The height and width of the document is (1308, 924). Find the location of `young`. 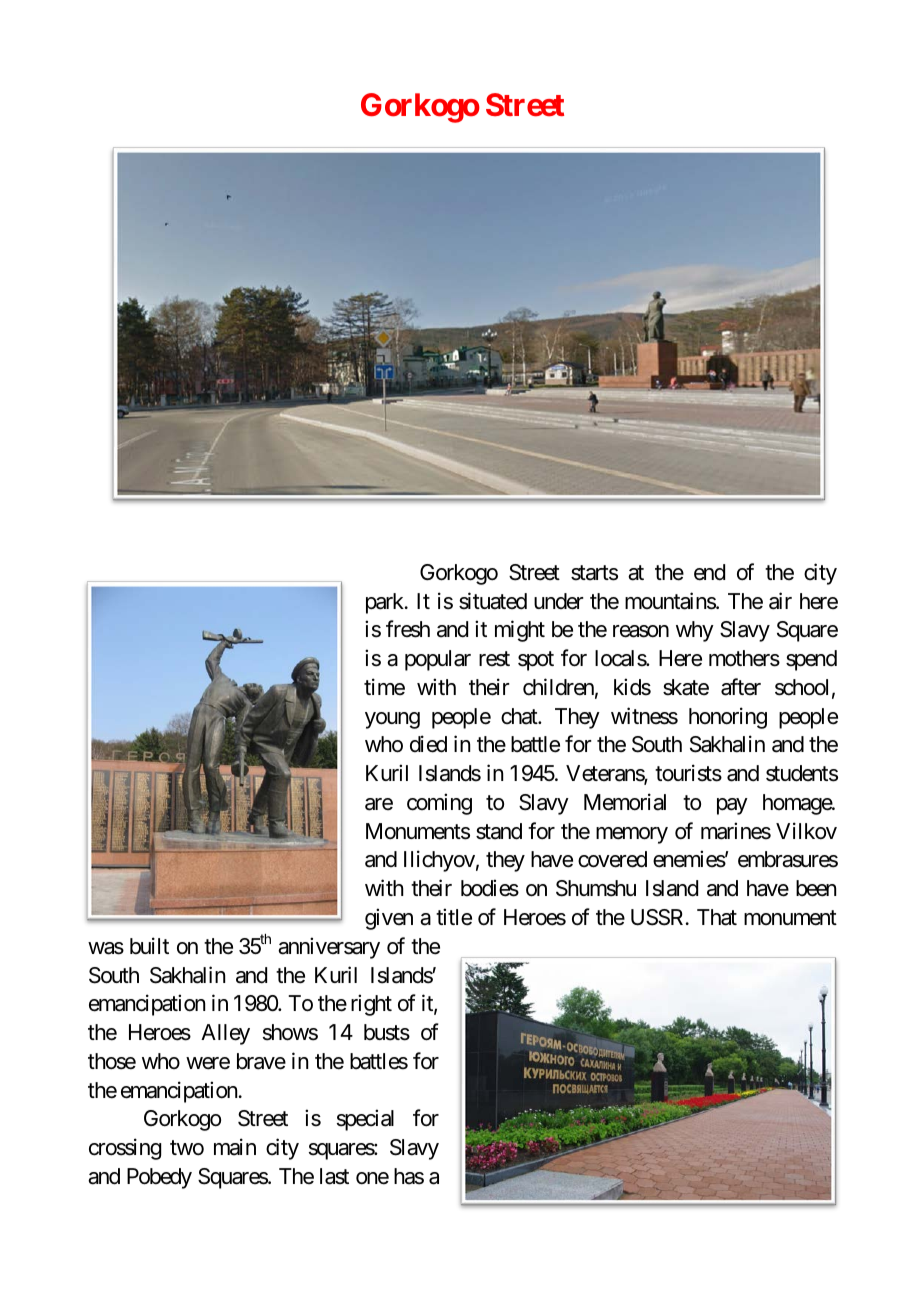

young is located at coordinates (392, 720).
